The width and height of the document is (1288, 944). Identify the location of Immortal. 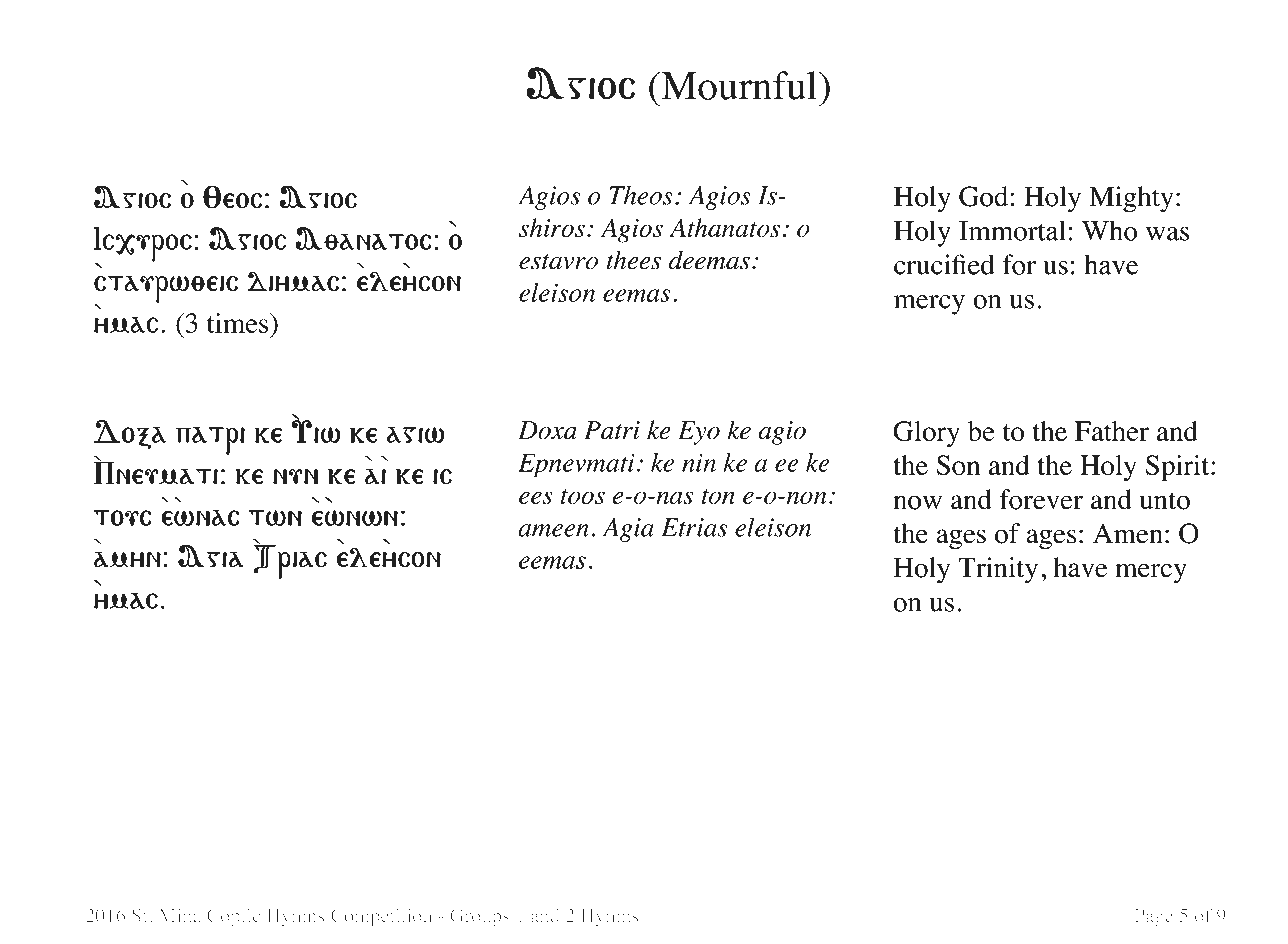
(1012, 230).
